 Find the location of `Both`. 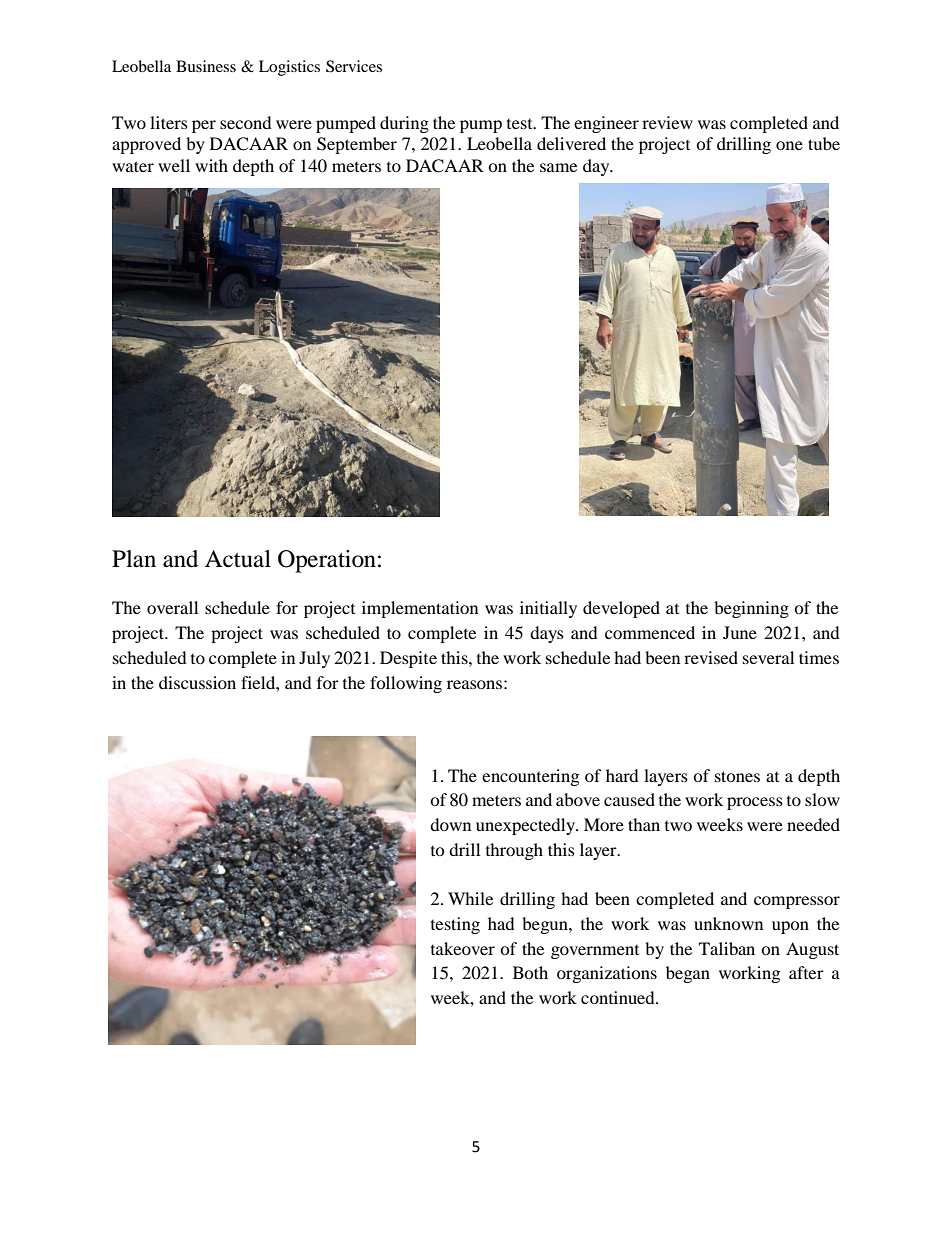

Both is located at coordinates (530, 972).
